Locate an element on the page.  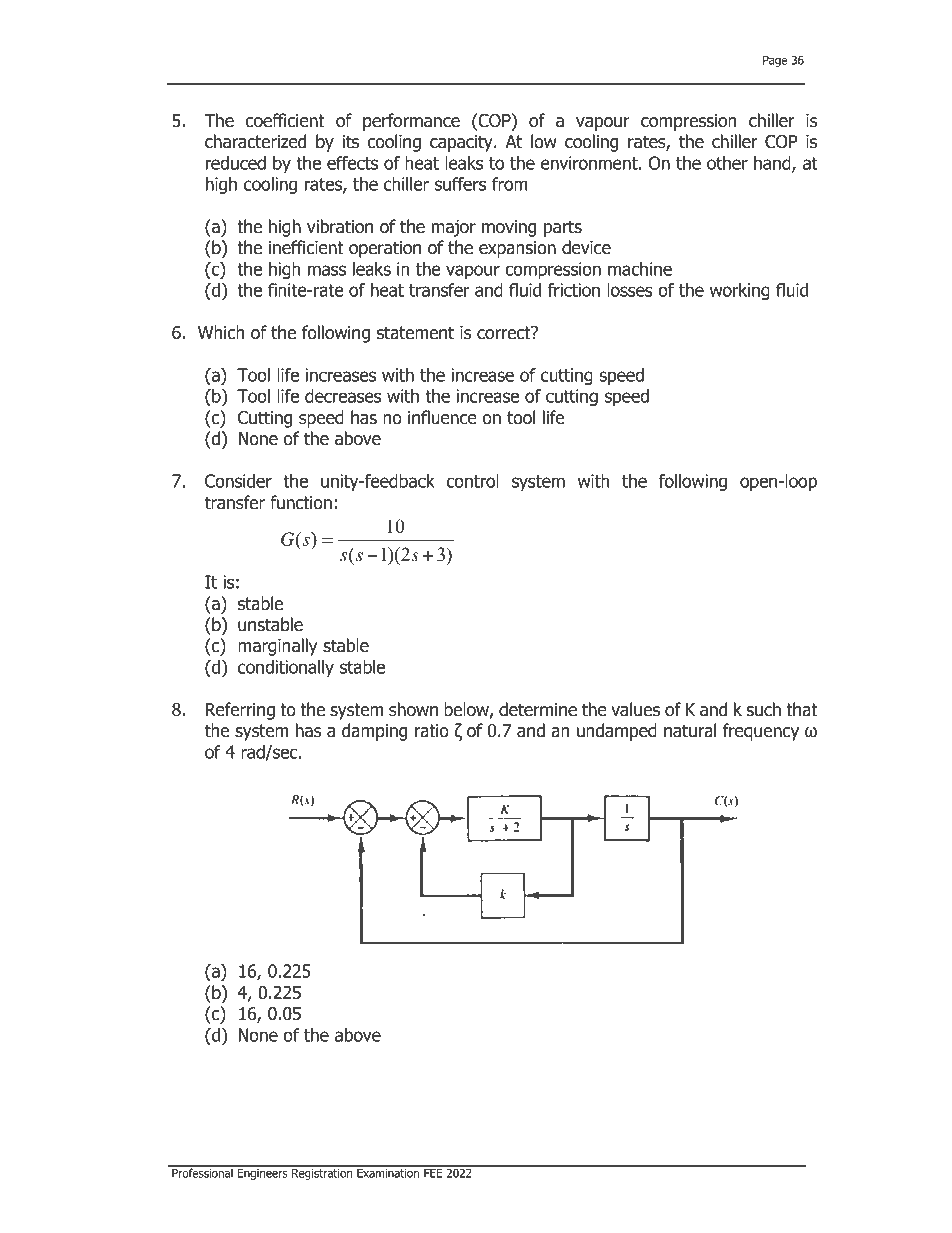
Engineers is located at coordinates (262, 1173).
